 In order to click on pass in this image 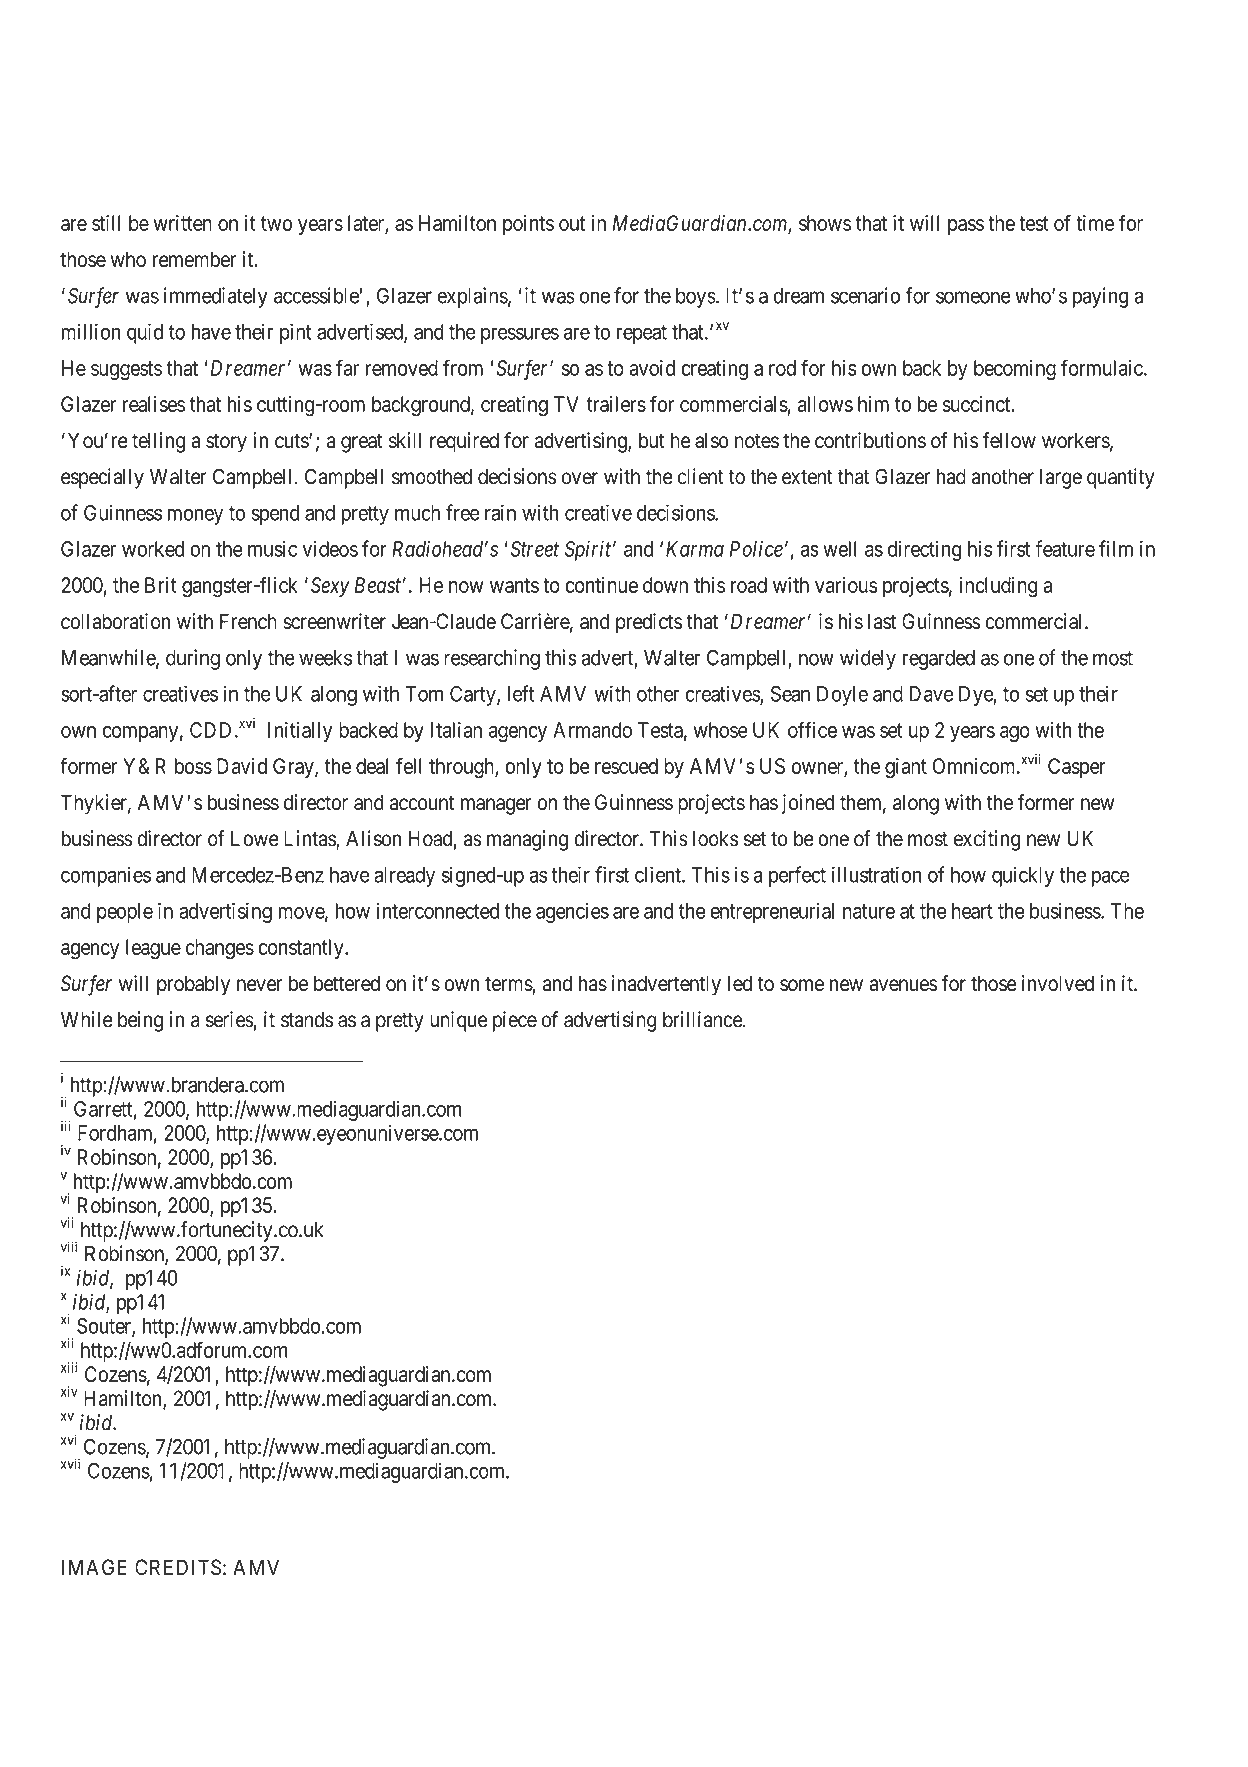, I will do `click(966, 227)`.
